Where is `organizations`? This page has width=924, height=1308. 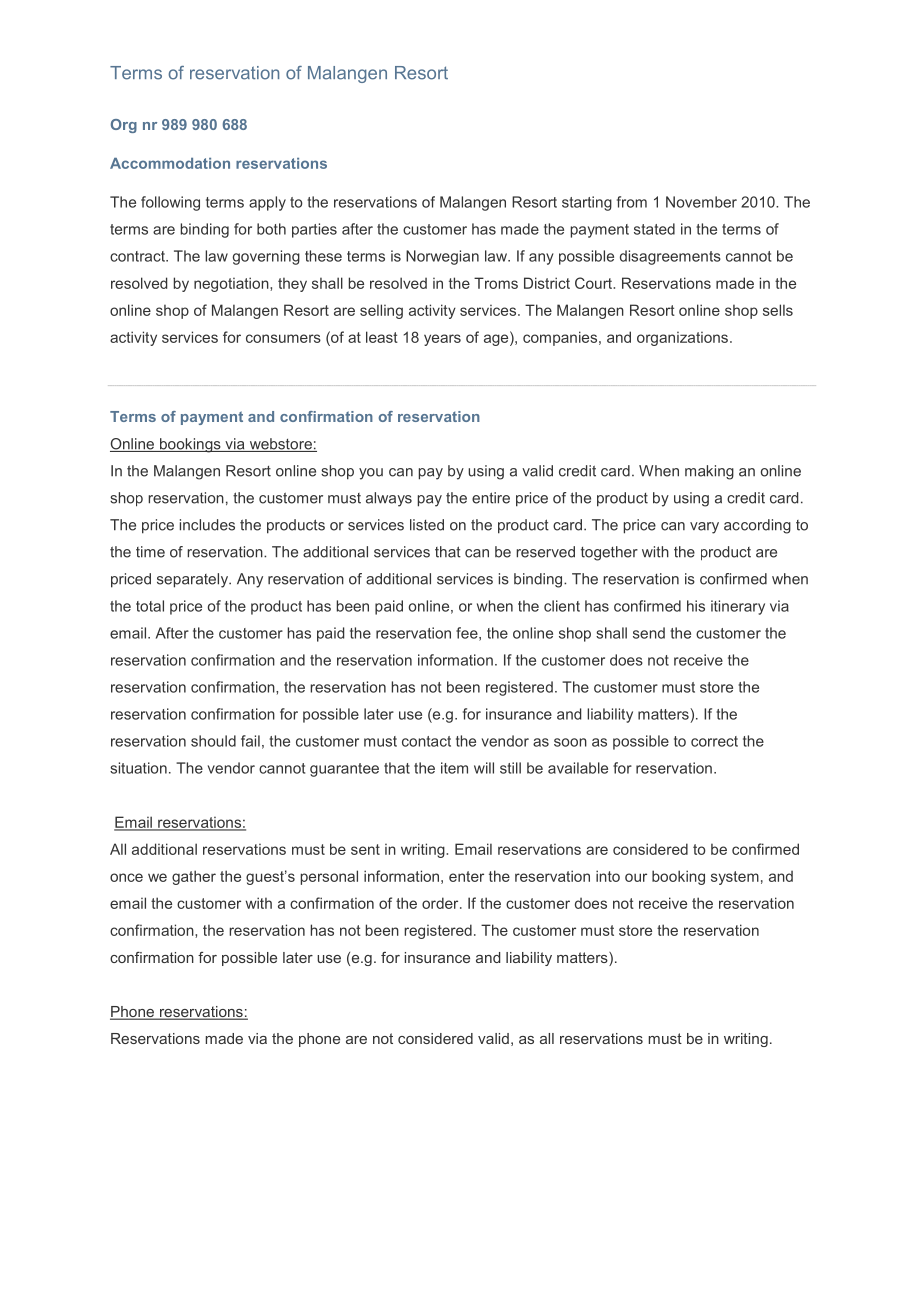 organizations is located at coordinates (682, 339).
